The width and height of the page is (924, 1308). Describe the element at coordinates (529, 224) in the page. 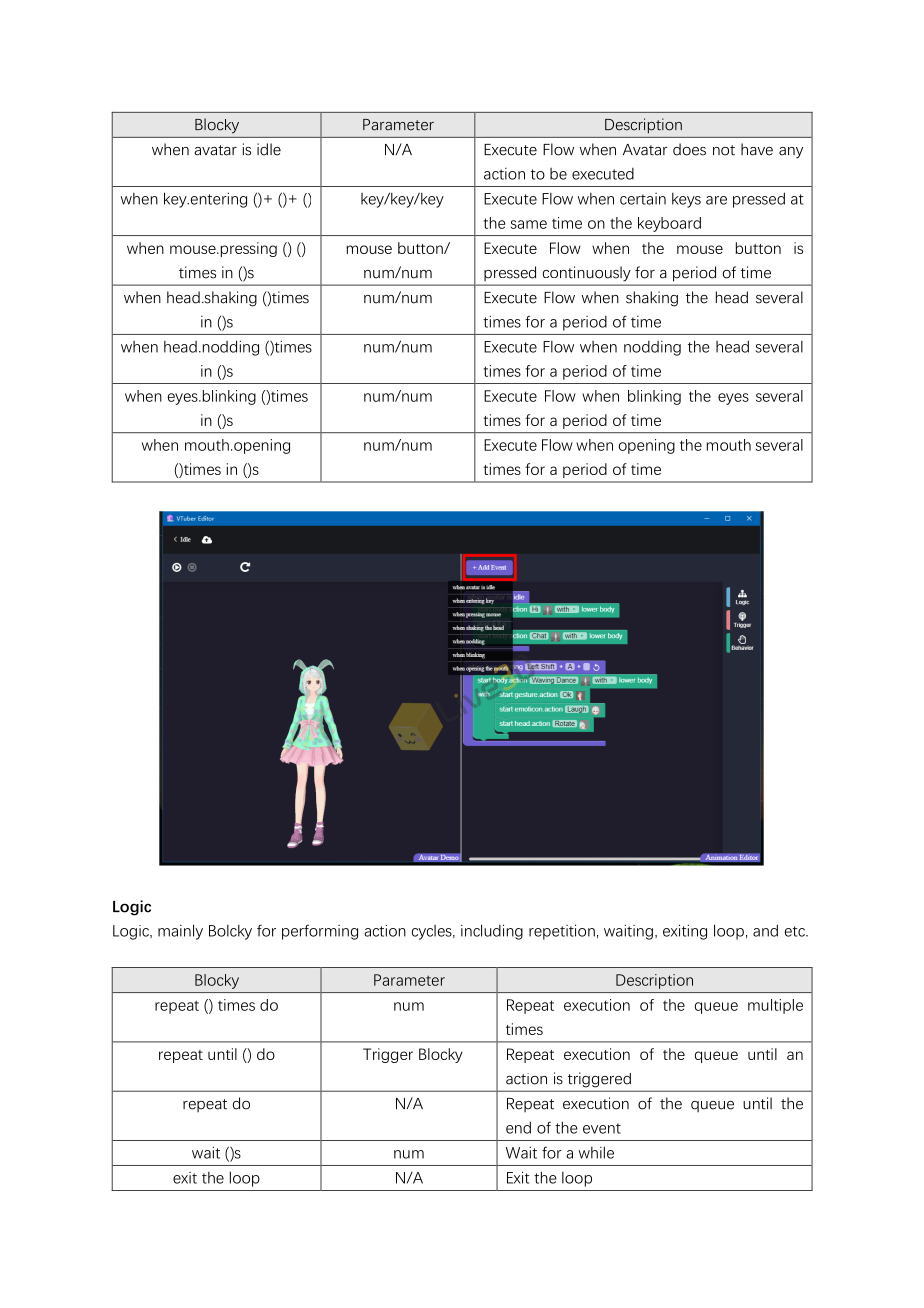

I see `same` at that location.
